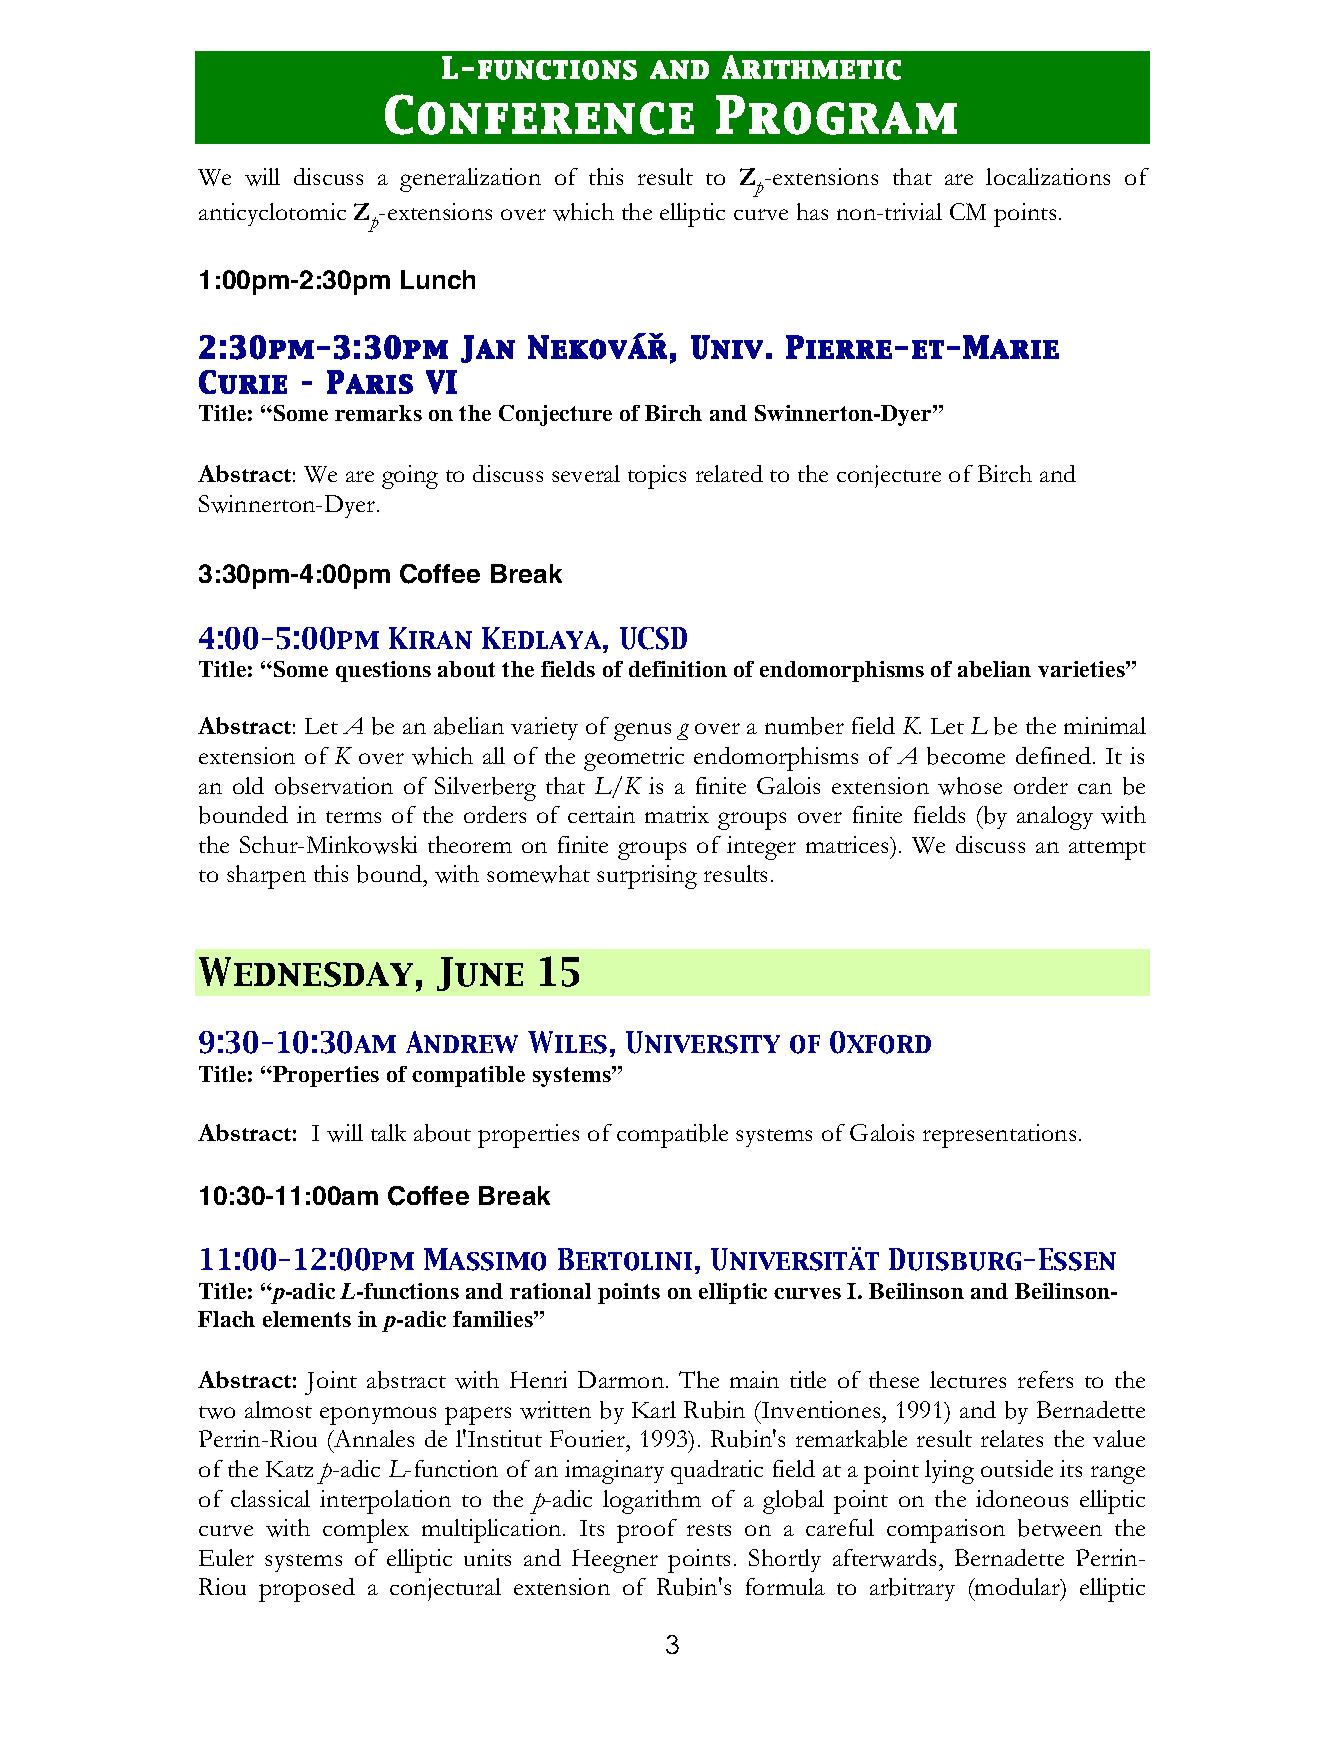  I want to click on questions, so click(383, 671).
